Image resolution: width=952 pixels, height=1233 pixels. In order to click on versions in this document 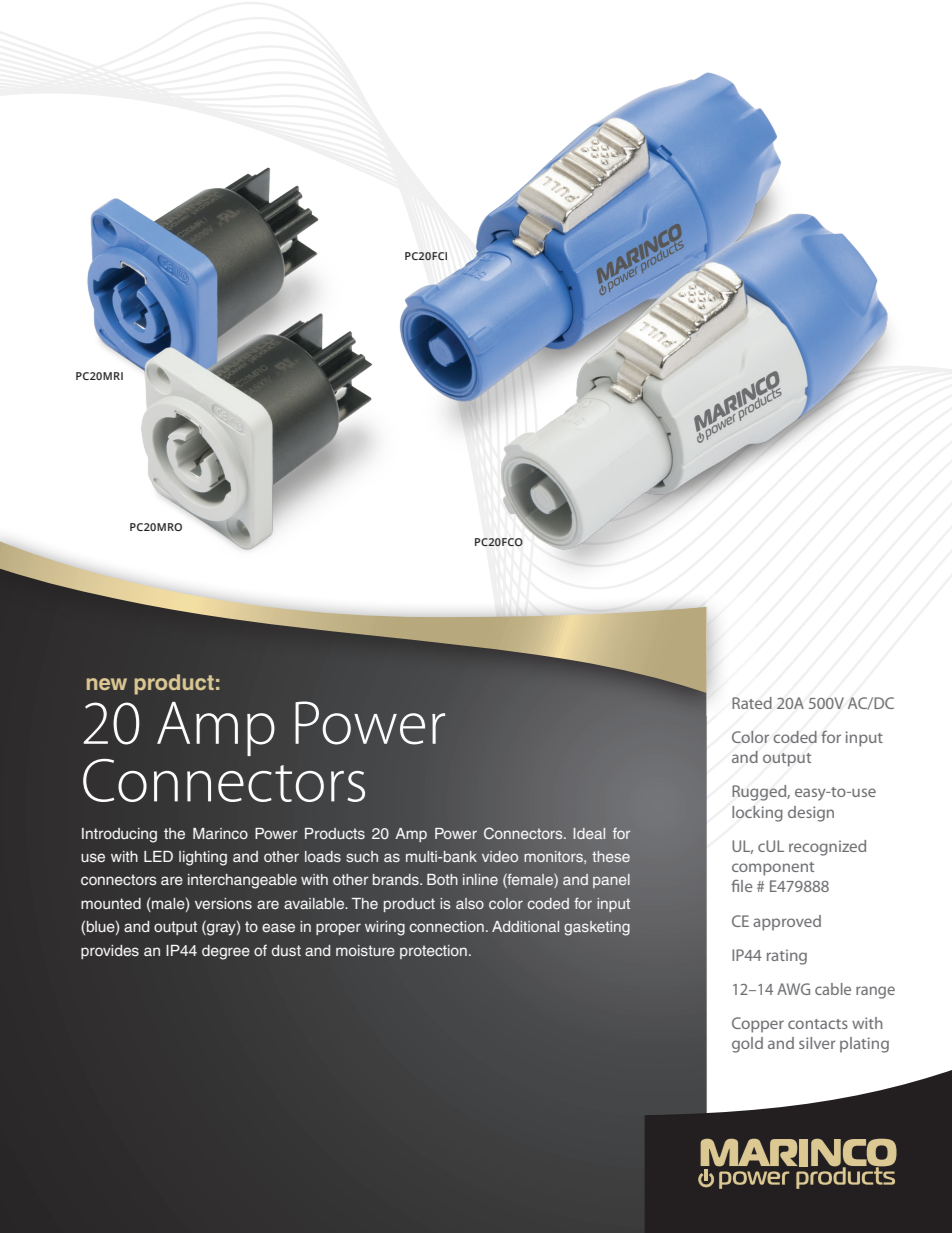, I will do `click(223, 903)`.
